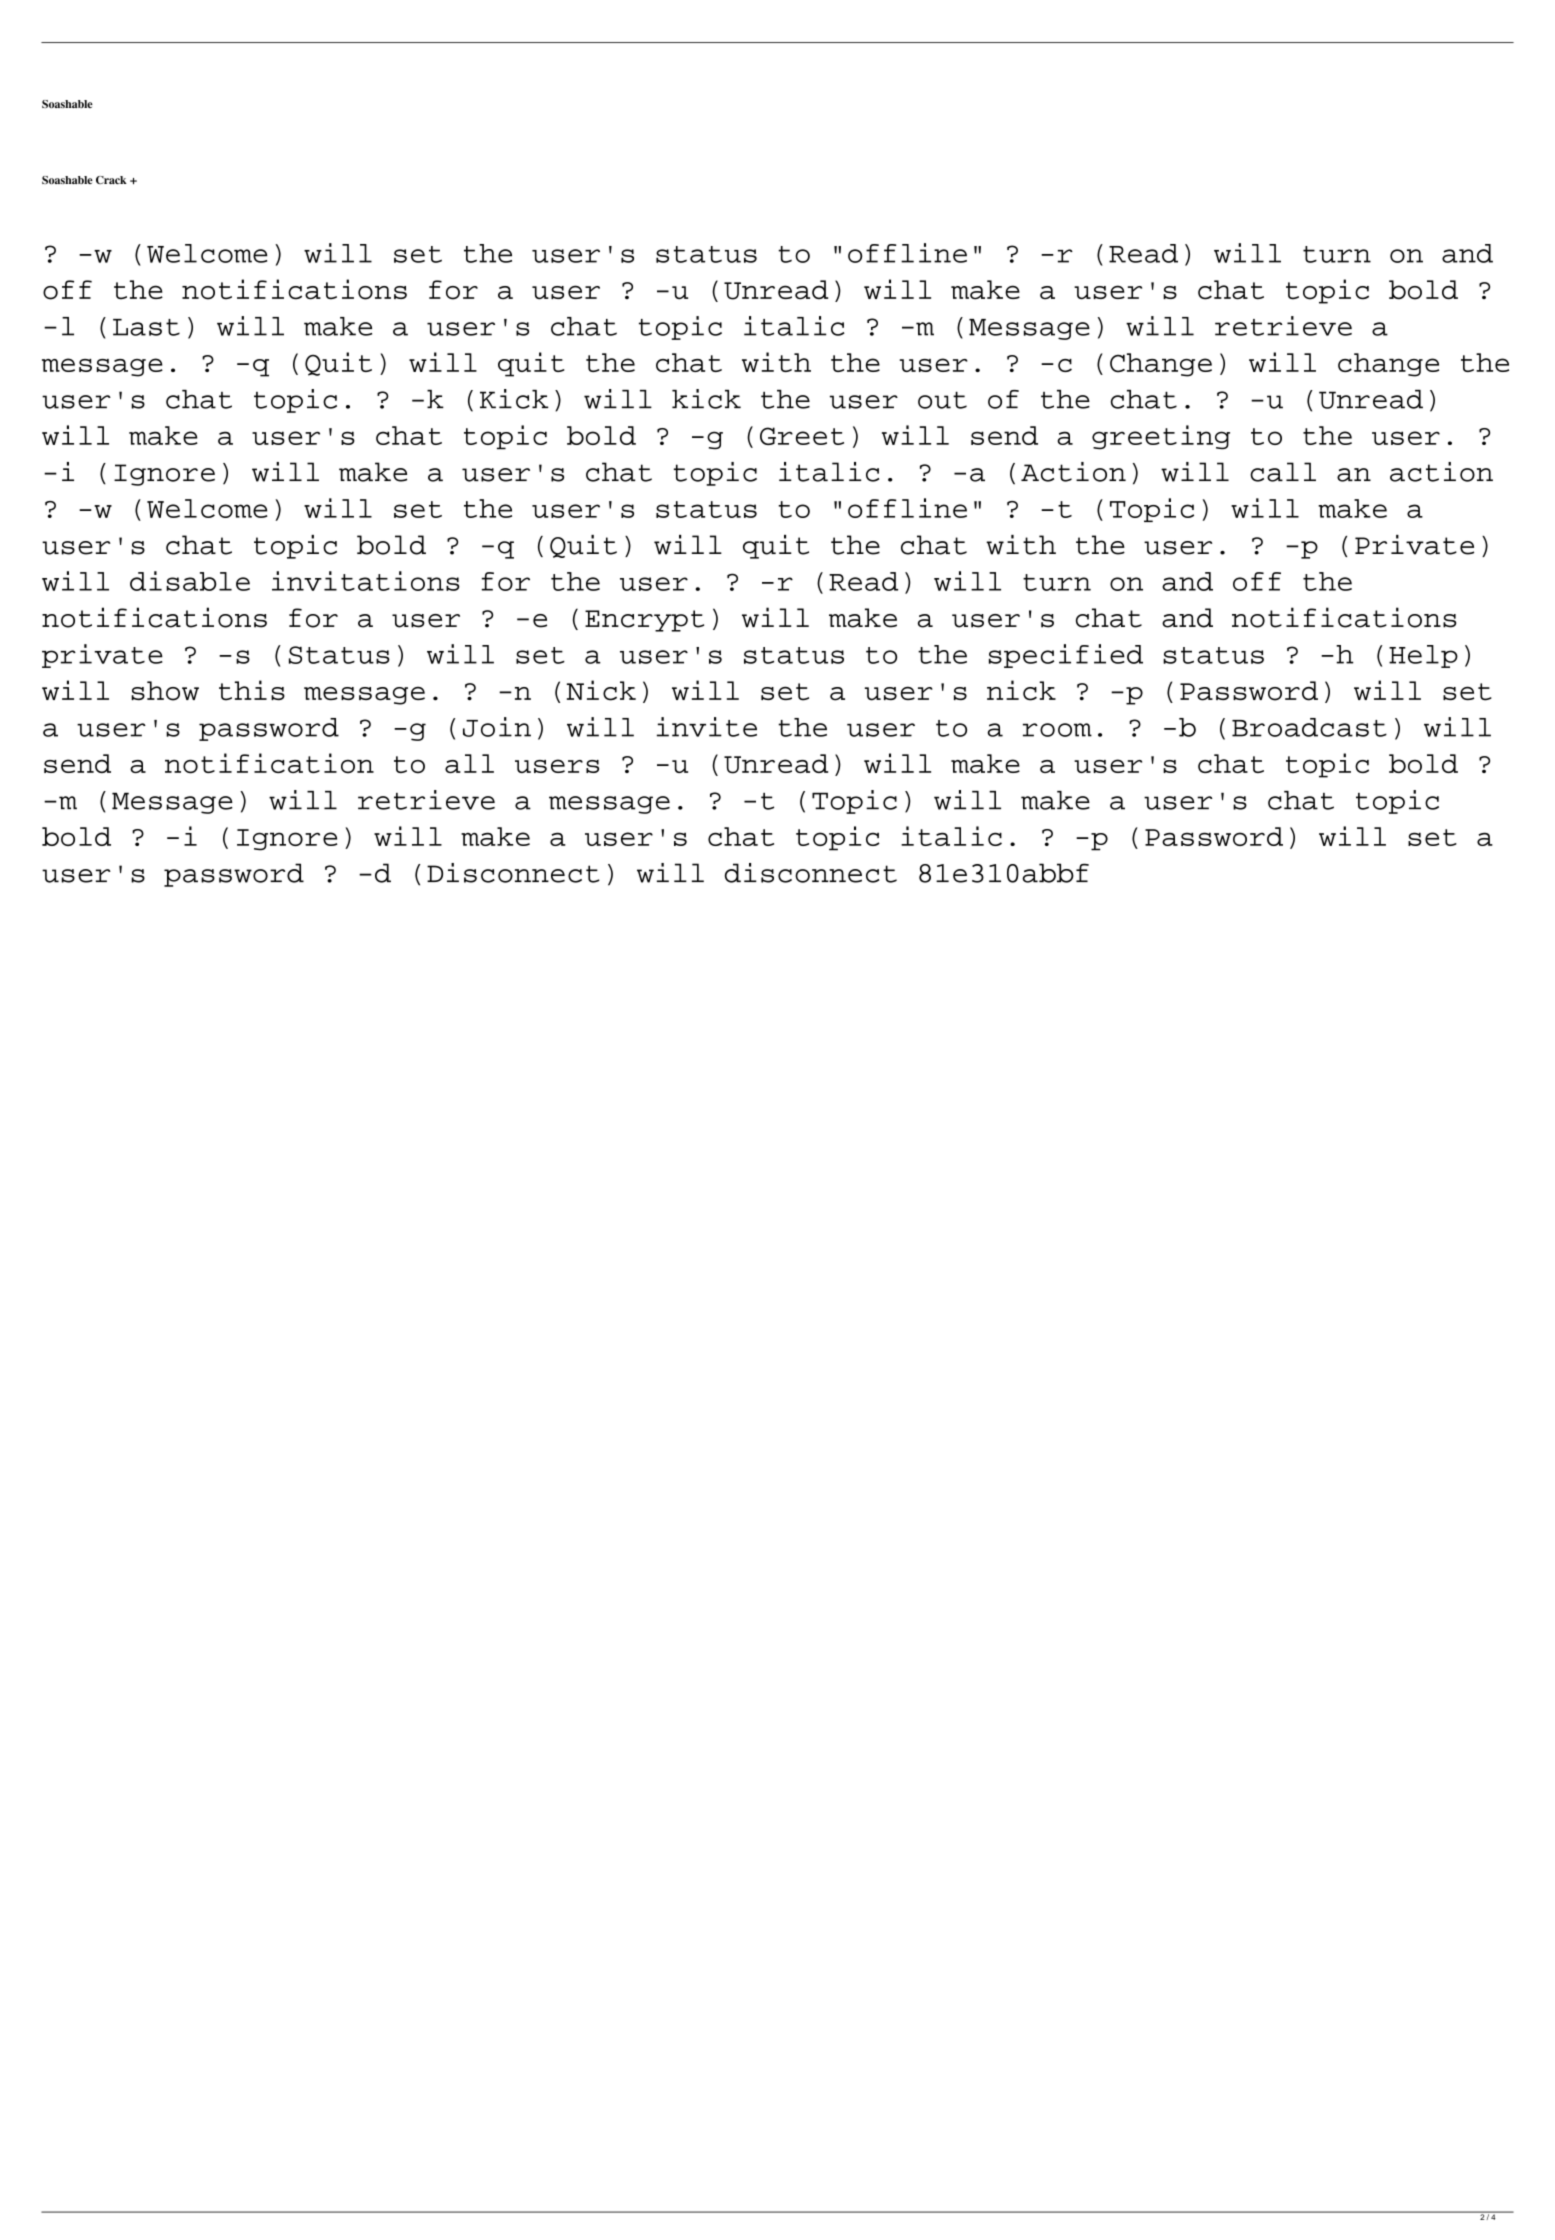 Image resolution: width=1555 pixels, height=2240 pixels. Describe the element at coordinates (111, 180) in the screenshot. I see `Crack` at that location.
